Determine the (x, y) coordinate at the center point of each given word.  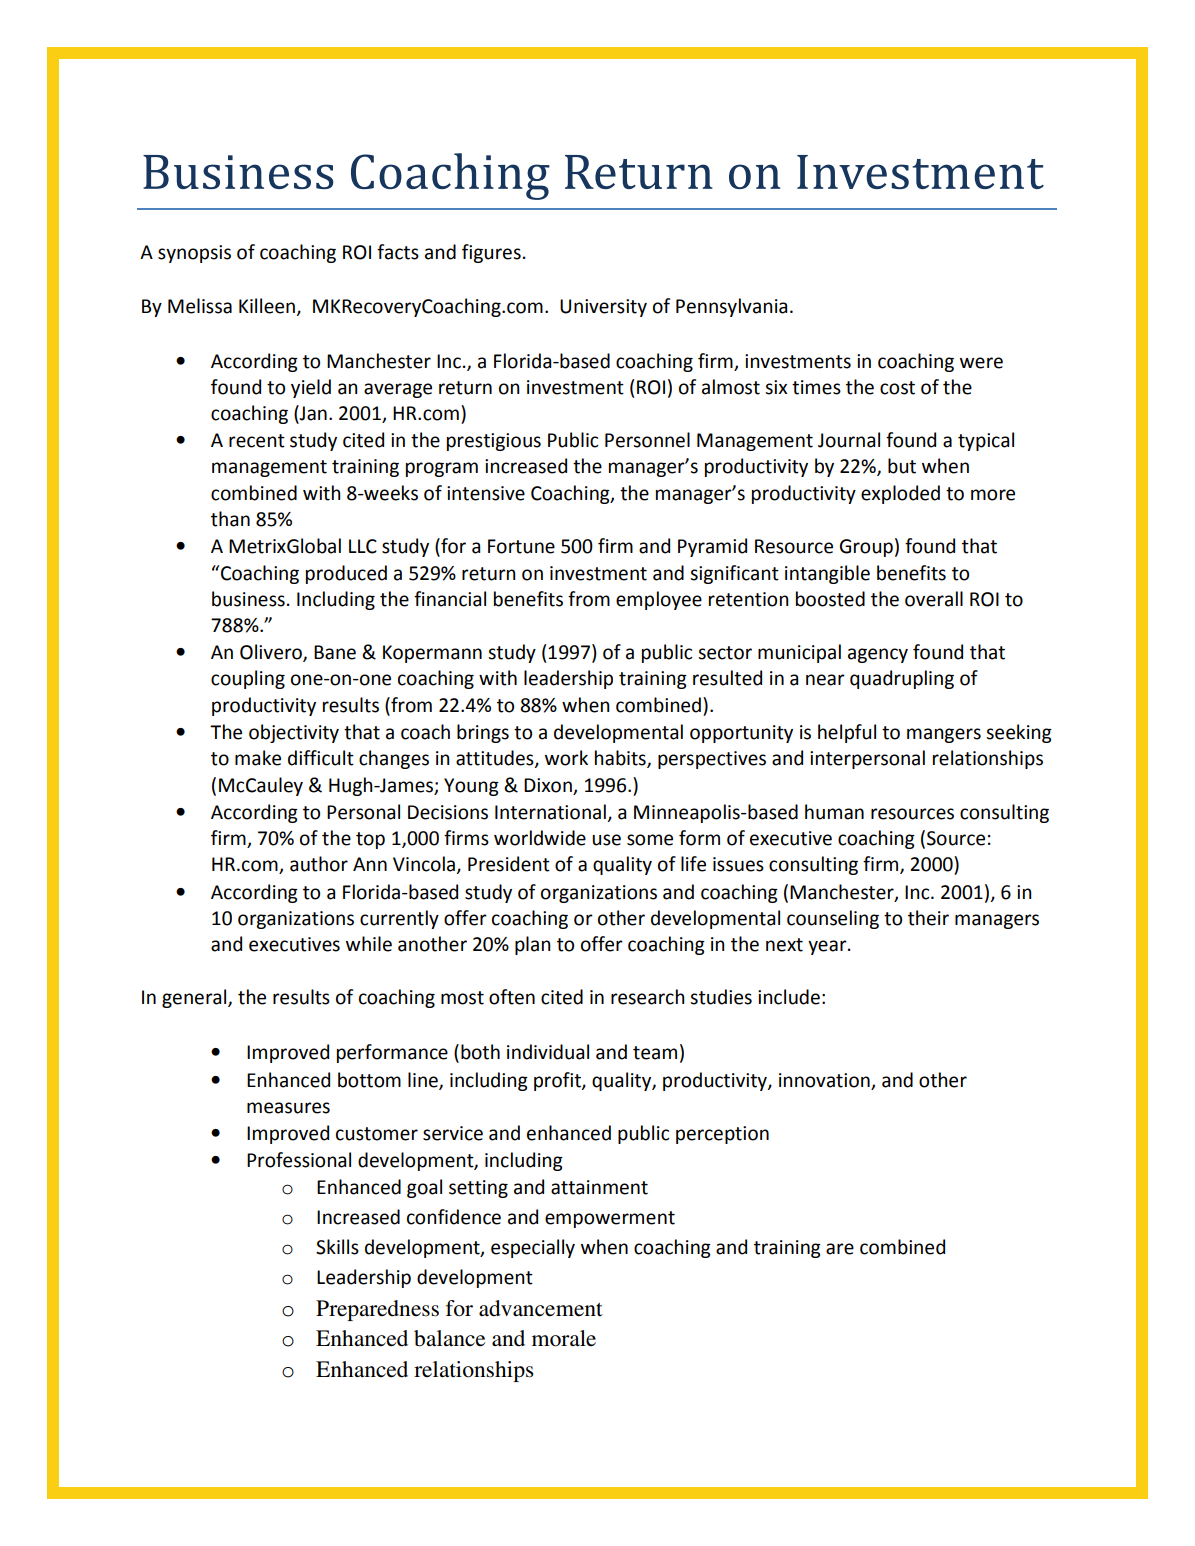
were (981, 363)
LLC (363, 546)
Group (866, 548)
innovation (824, 1080)
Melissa (200, 306)
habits (621, 759)
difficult (321, 758)
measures (288, 1108)
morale (564, 1338)
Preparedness (377, 1310)
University (603, 308)
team (655, 1053)
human (834, 812)
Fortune (521, 546)
